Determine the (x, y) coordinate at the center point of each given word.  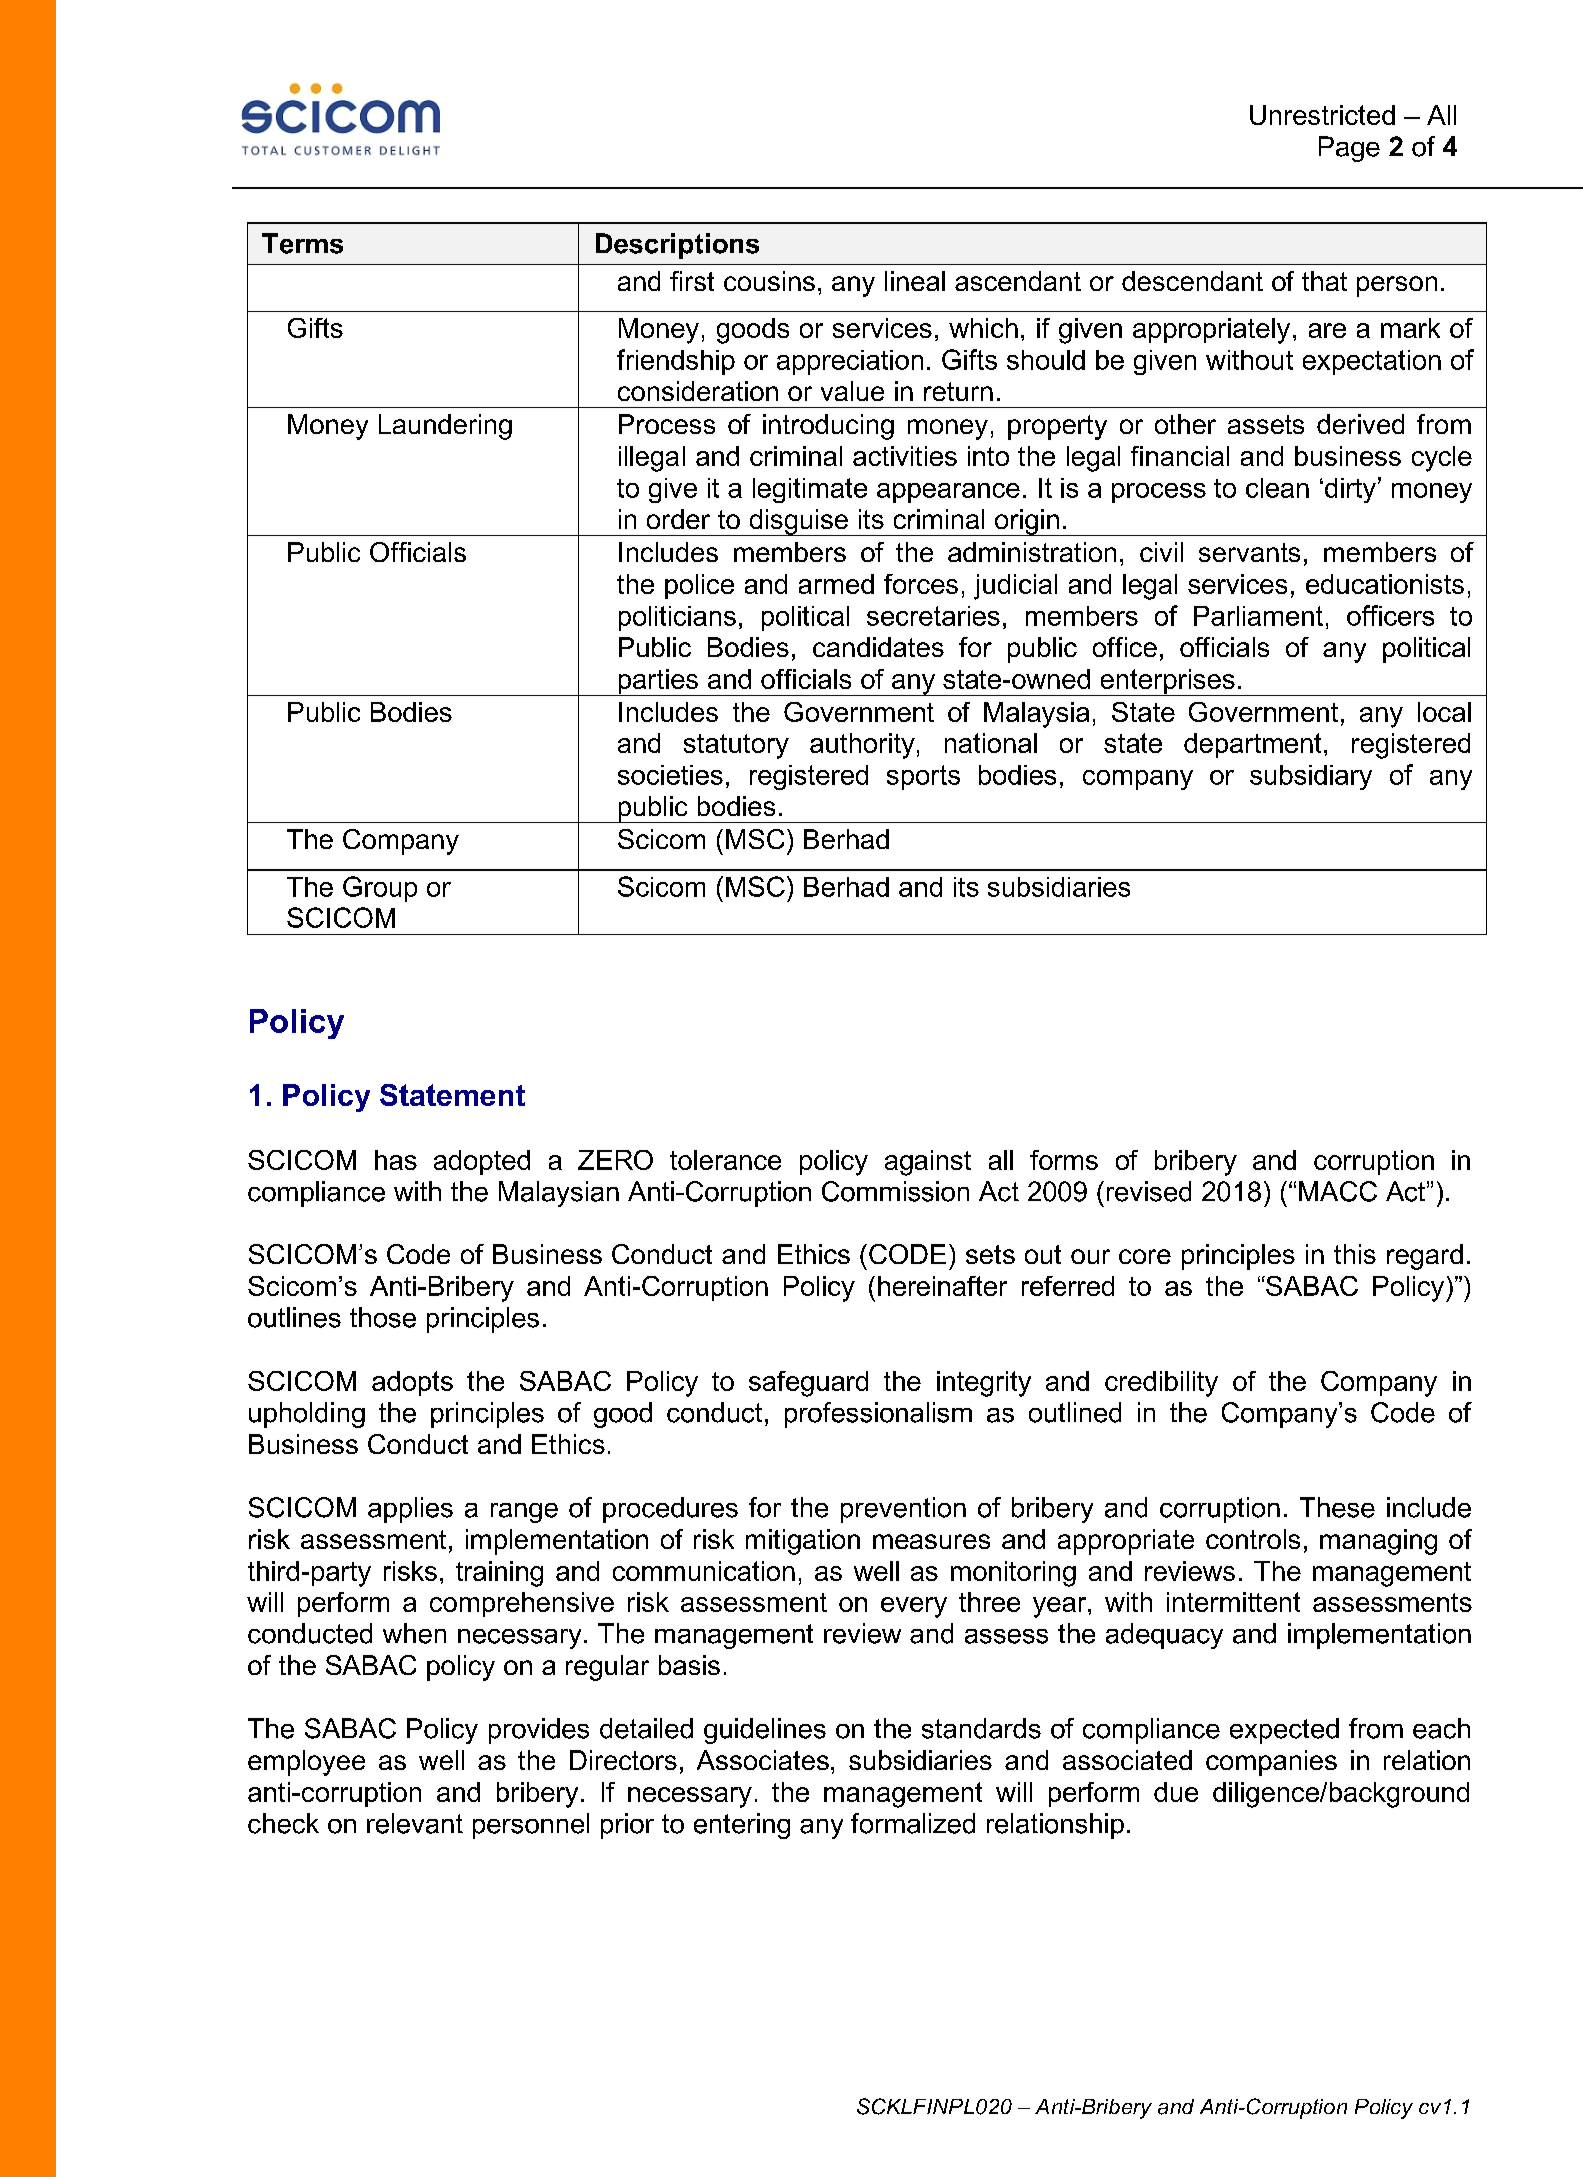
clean (1277, 488)
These (1337, 1507)
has (396, 1160)
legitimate (810, 490)
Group (380, 889)
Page (1349, 149)
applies (410, 1510)
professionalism (878, 1415)
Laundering (445, 427)
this (1355, 1254)
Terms (302, 243)
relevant (415, 1823)
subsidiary (1311, 777)
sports (923, 777)
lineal (915, 281)
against (928, 1163)
